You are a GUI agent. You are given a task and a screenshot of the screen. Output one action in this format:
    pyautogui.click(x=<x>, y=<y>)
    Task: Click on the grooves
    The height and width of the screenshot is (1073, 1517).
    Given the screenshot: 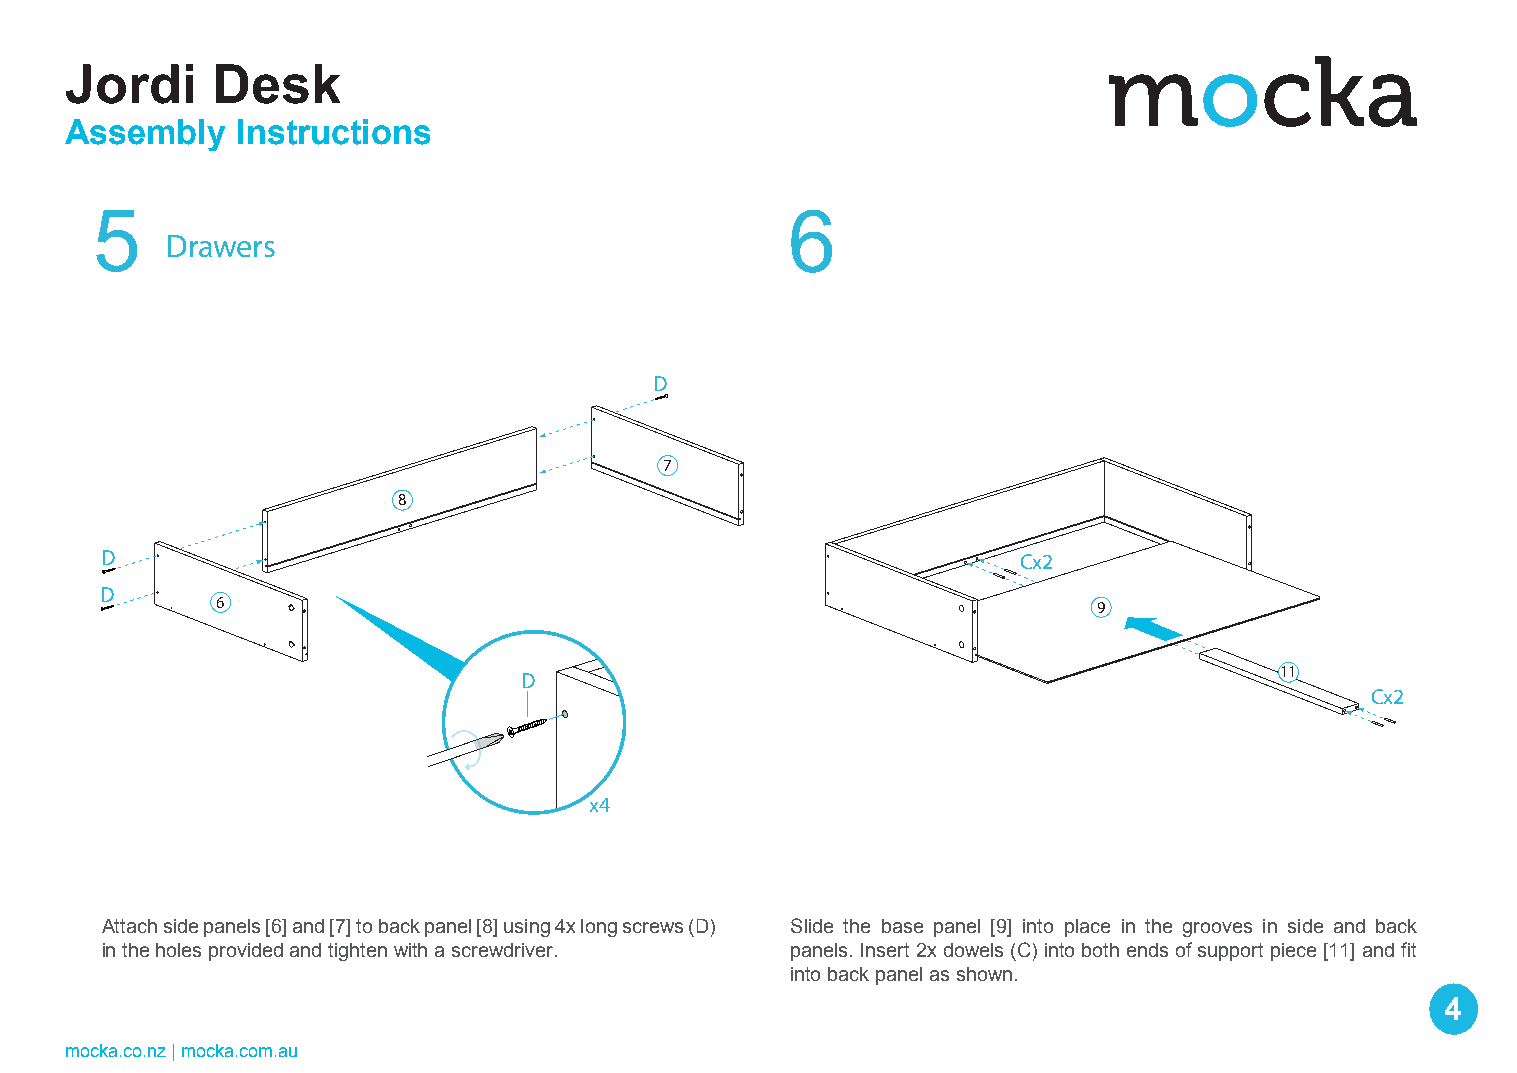 What is the action you would take?
    pyautogui.click(x=1217, y=929)
